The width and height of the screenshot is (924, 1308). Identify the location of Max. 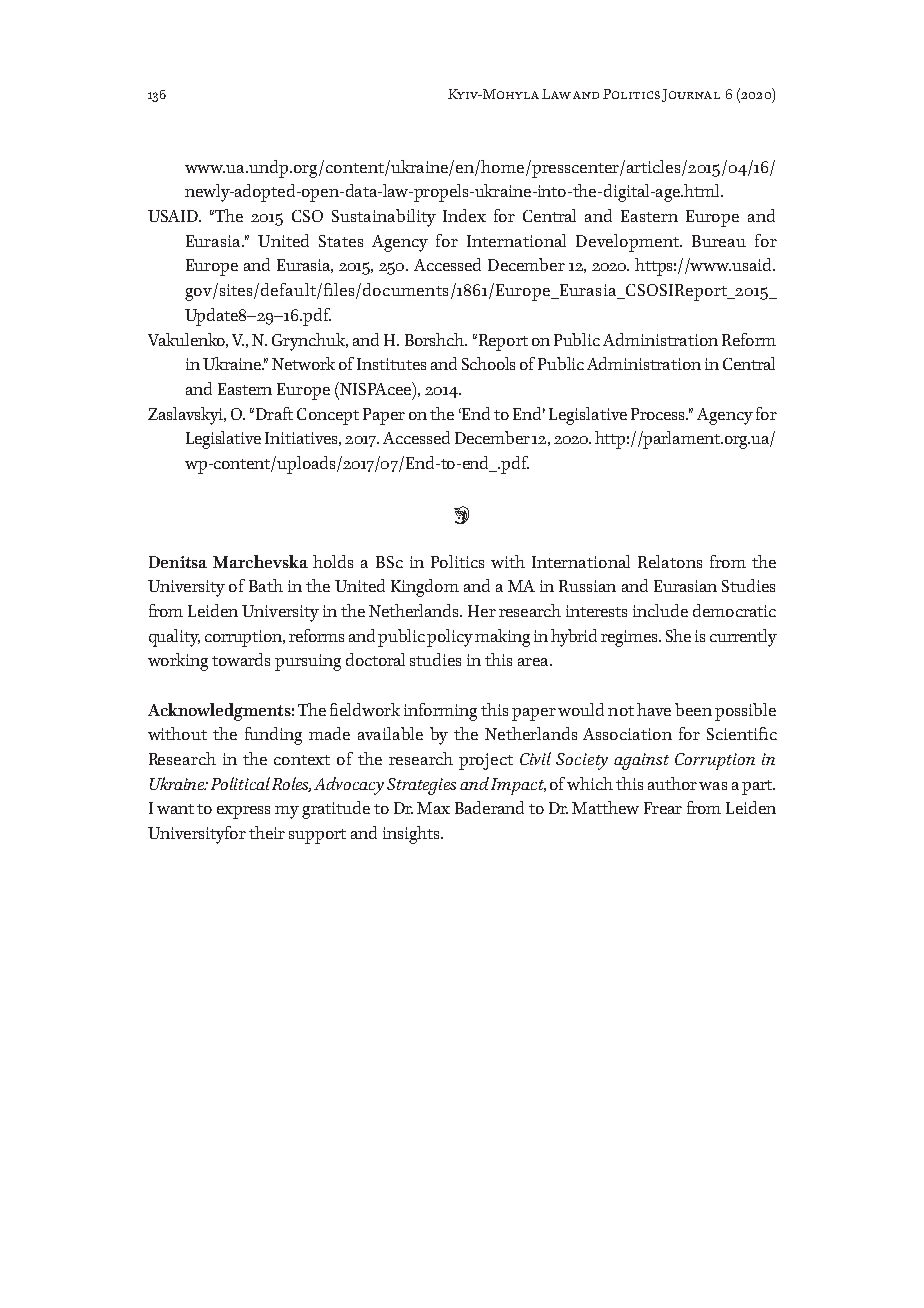
(433, 808).
